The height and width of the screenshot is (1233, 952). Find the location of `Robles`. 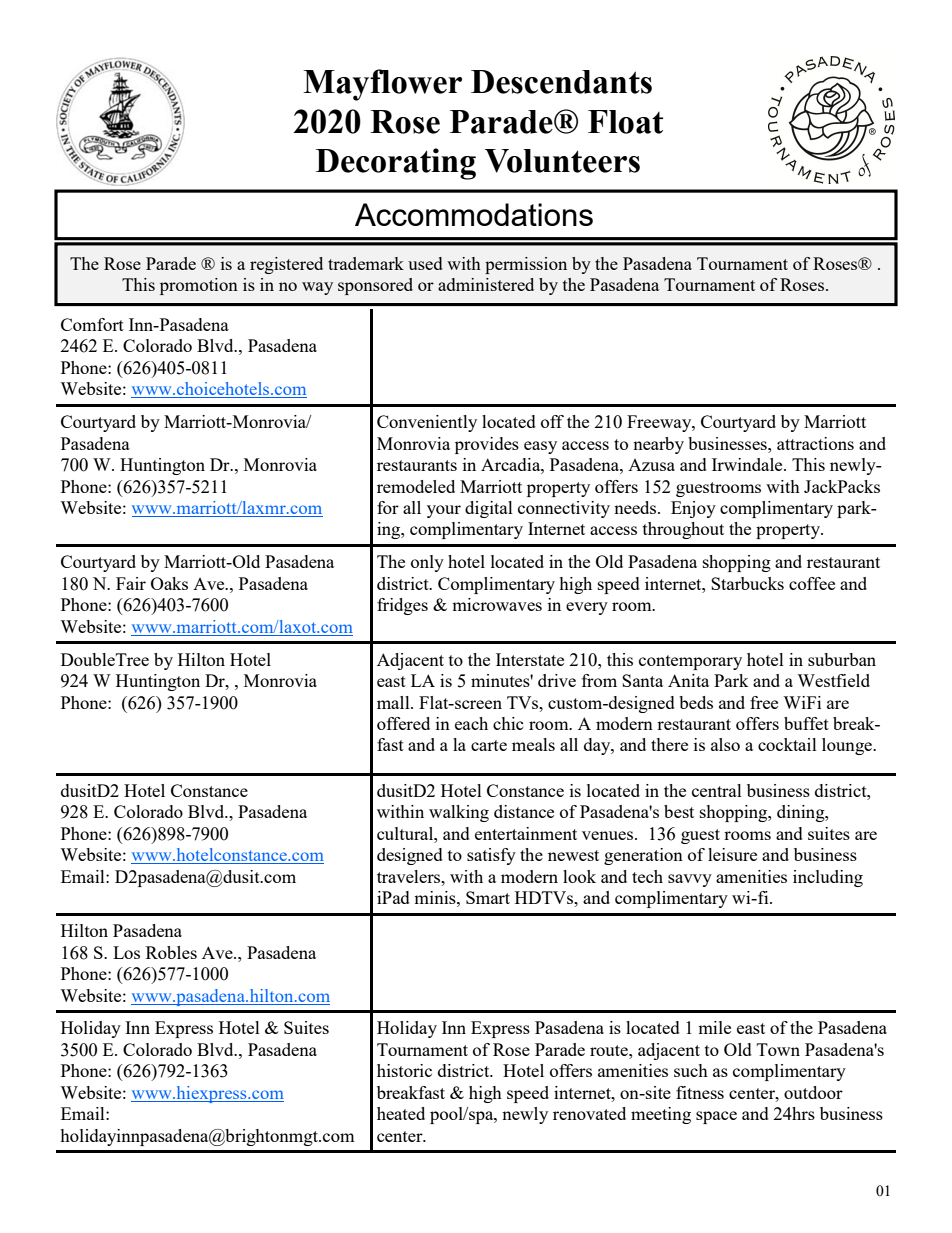

Robles is located at coordinates (171, 952).
